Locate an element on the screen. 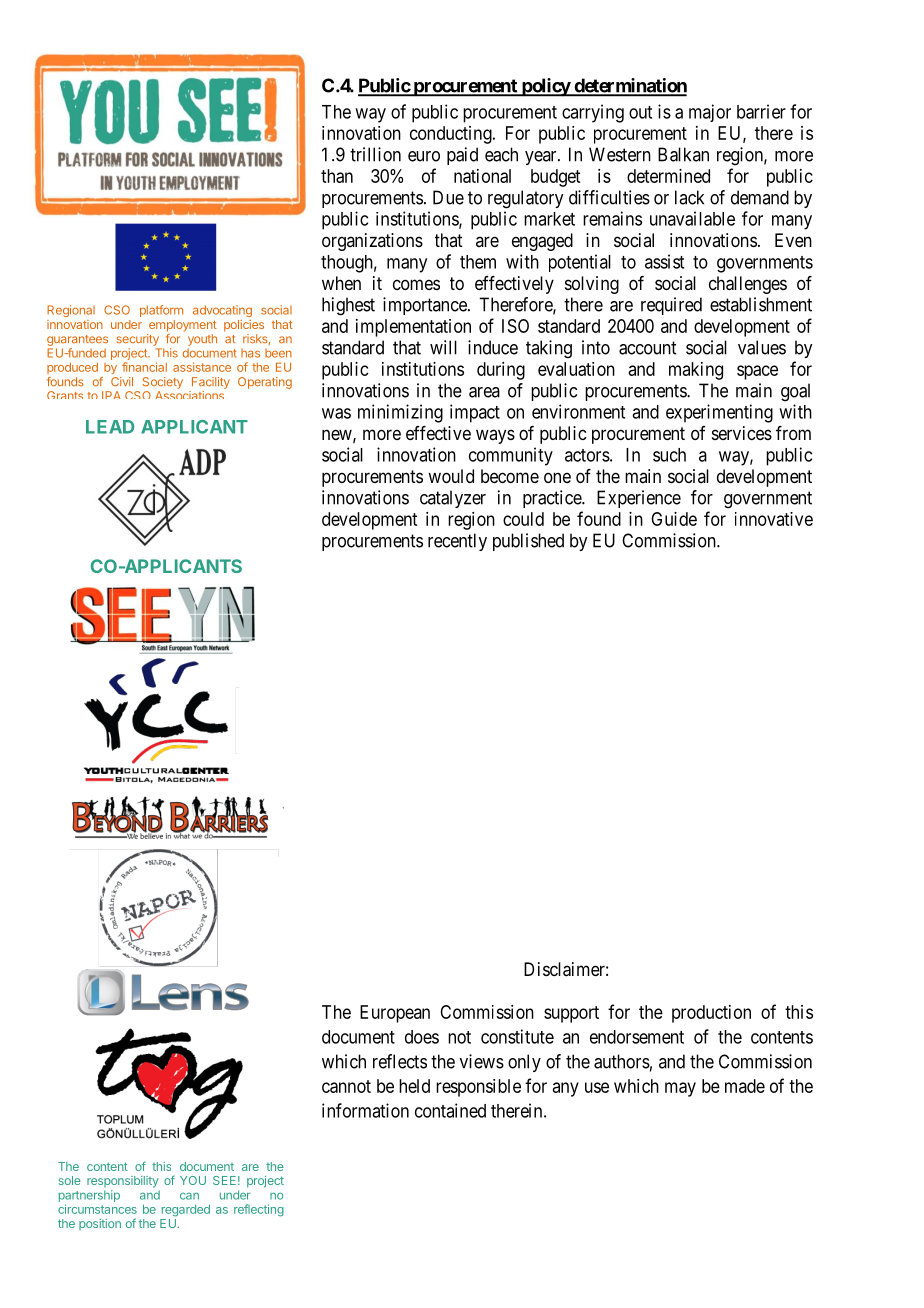 The image size is (924, 1308). conducting is located at coordinates (452, 135).
